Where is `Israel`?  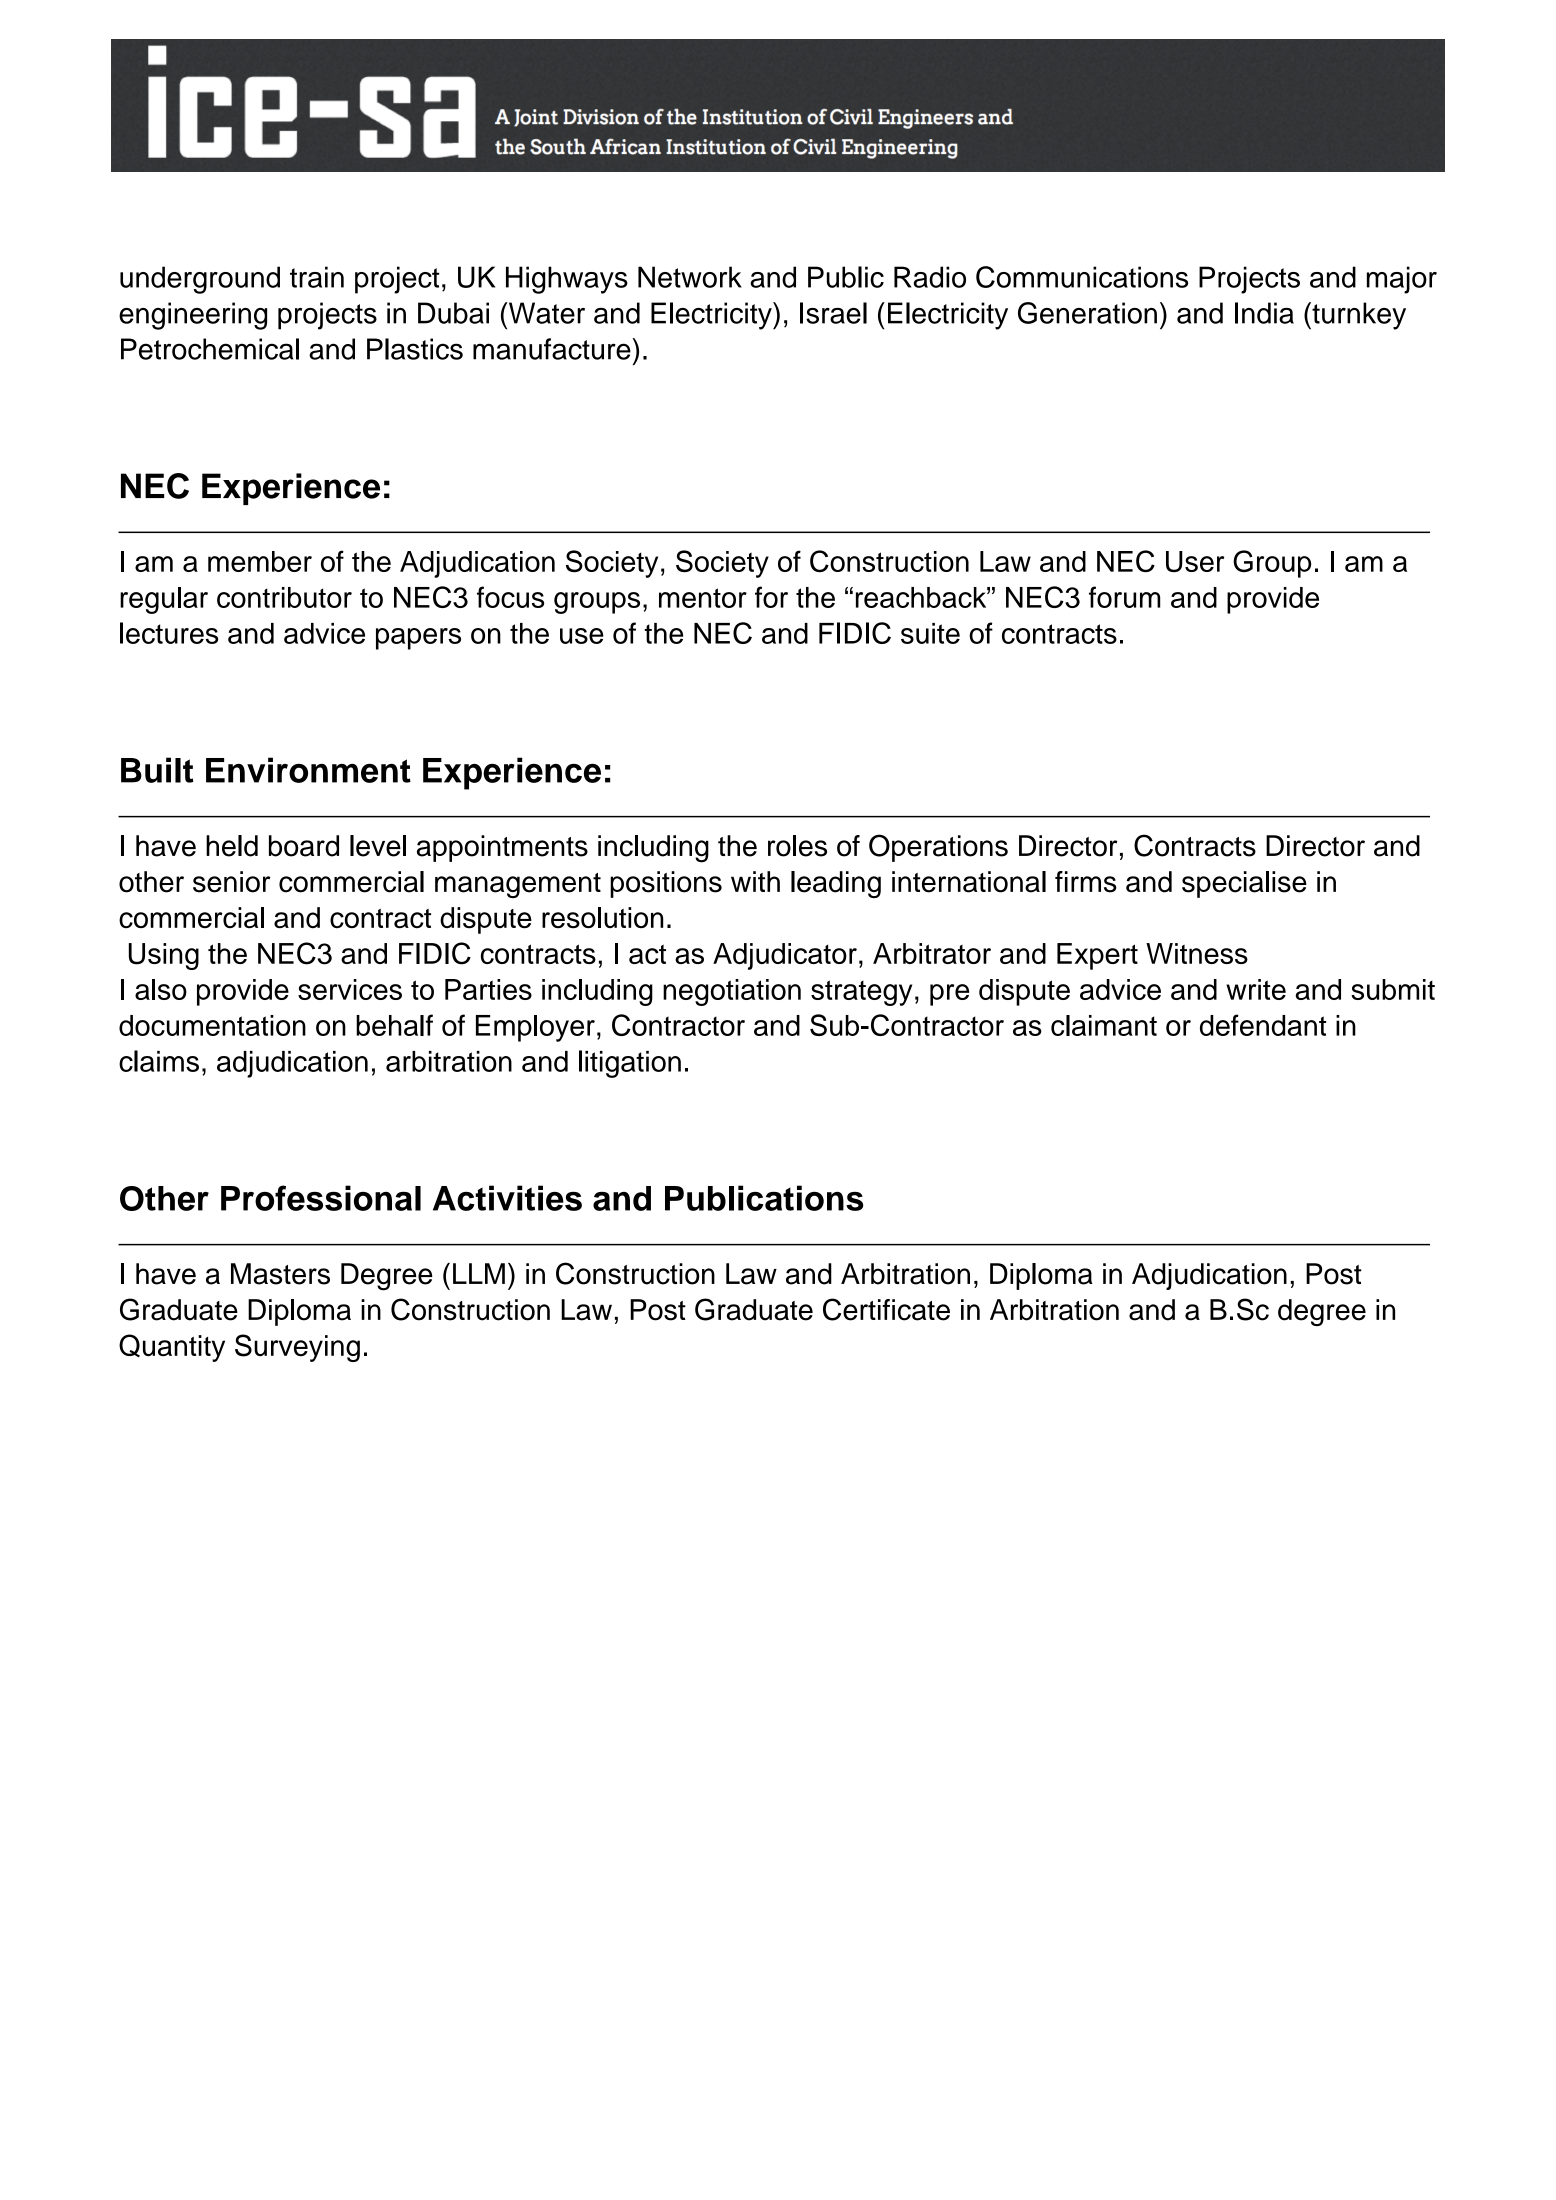 Israel is located at coordinates (833, 313).
